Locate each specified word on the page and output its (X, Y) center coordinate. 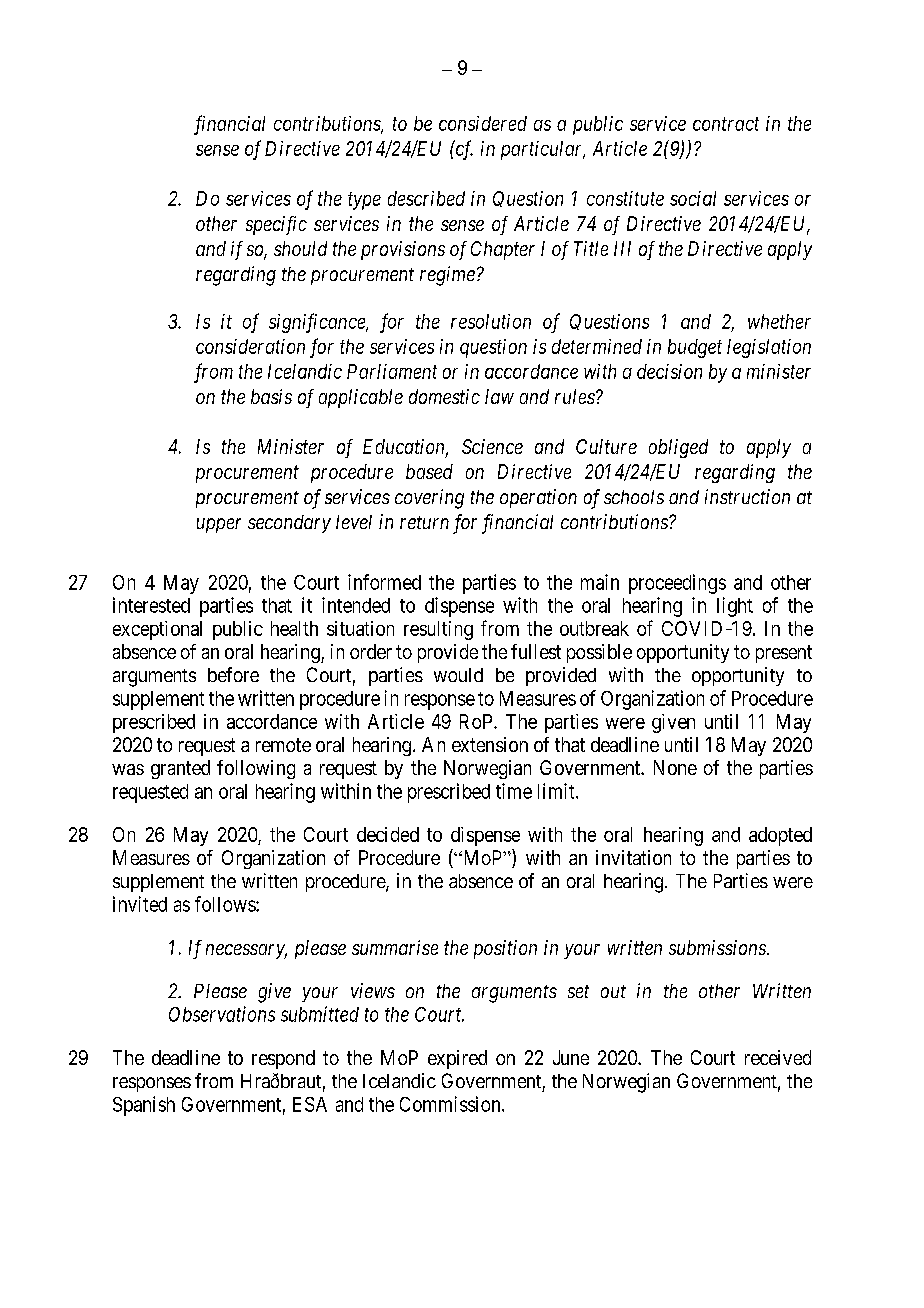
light (735, 607)
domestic (444, 396)
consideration (250, 346)
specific (276, 225)
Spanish (144, 1106)
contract (726, 124)
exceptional (157, 630)
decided (388, 834)
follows (226, 904)
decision (669, 371)
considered (483, 123)
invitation (633, 857)
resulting (438, 630)
